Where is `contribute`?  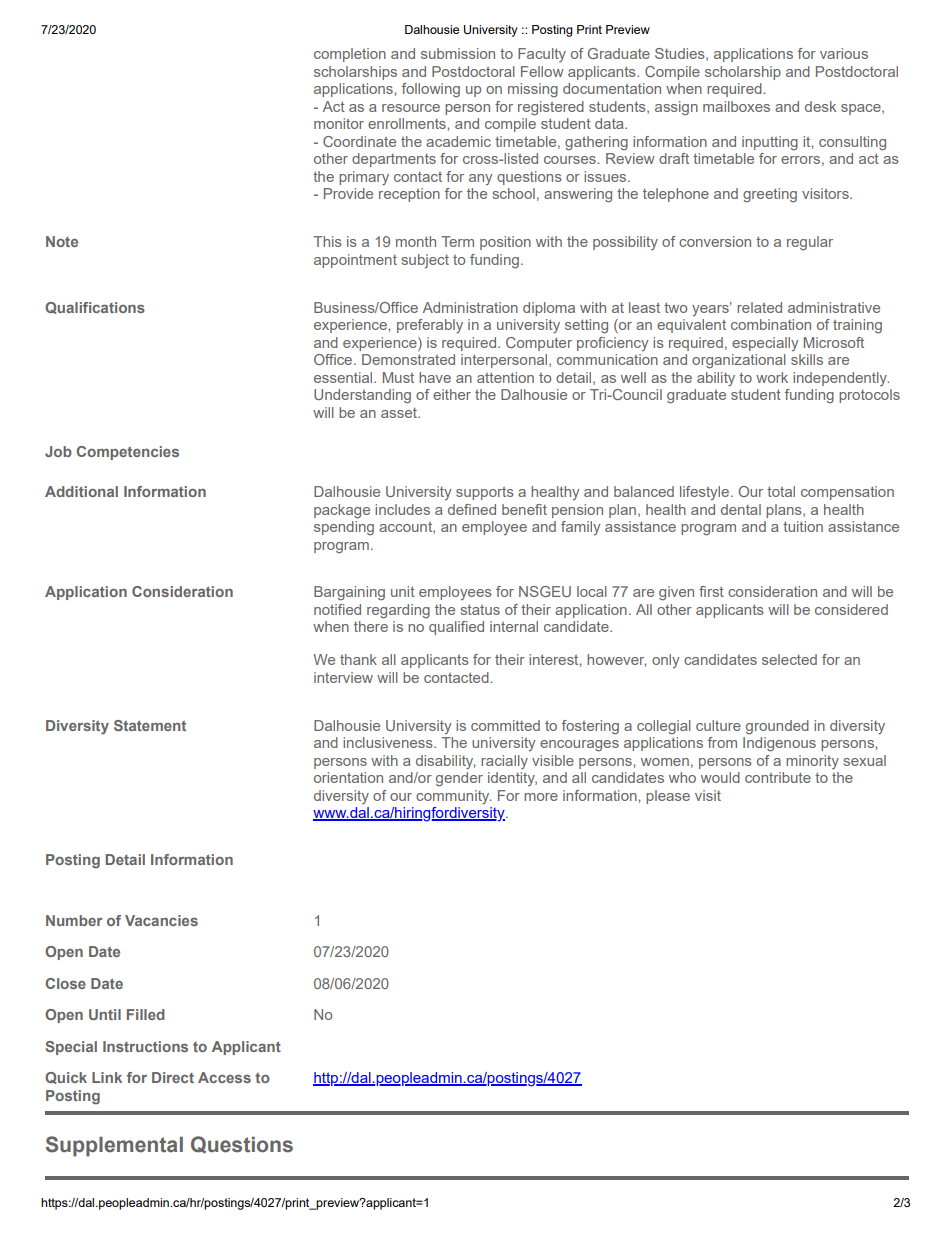 contribute is located at coordinates (778, 777).
